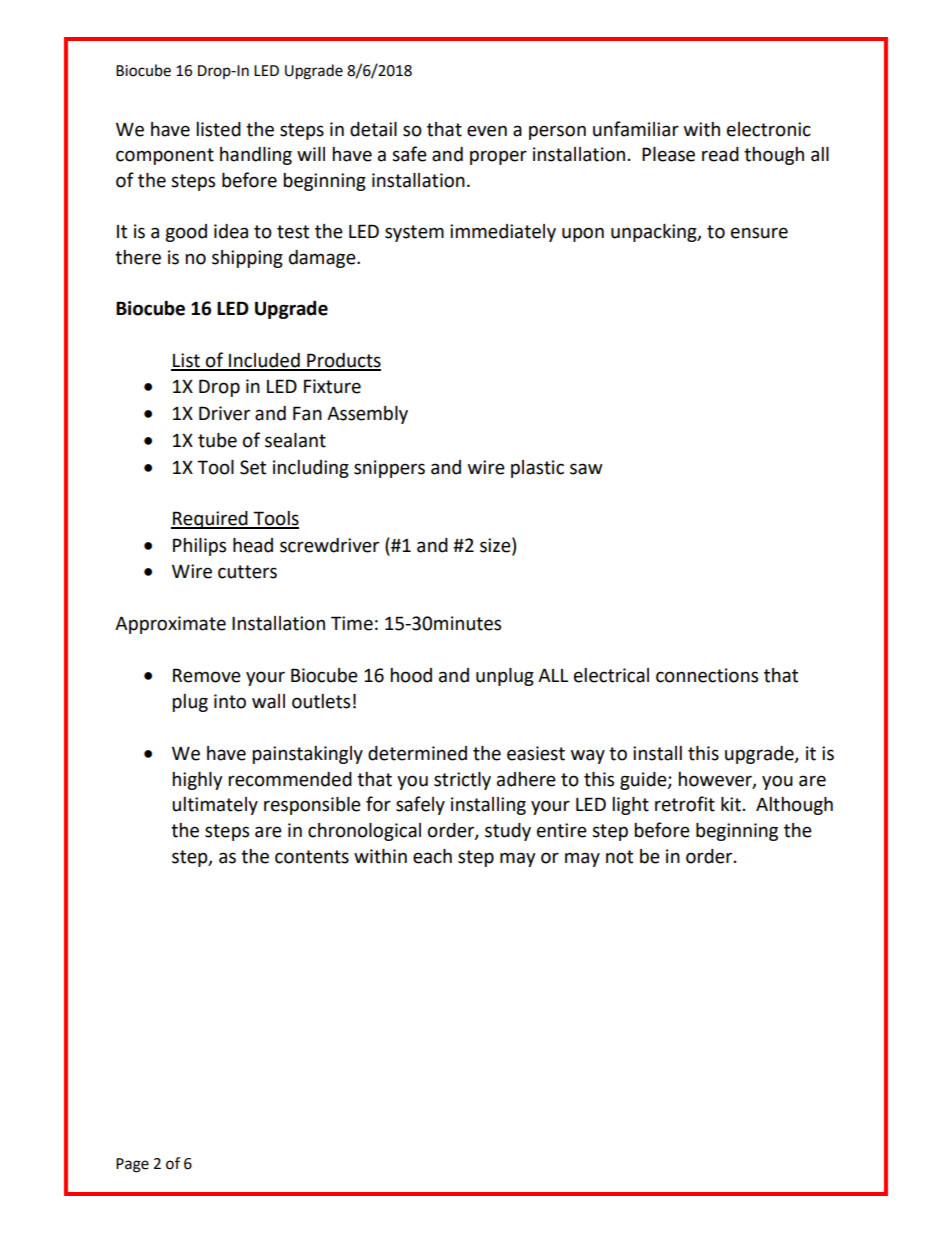 The height and width of the document is (1233, 952). I want to click on Please, so click(668, 154).
